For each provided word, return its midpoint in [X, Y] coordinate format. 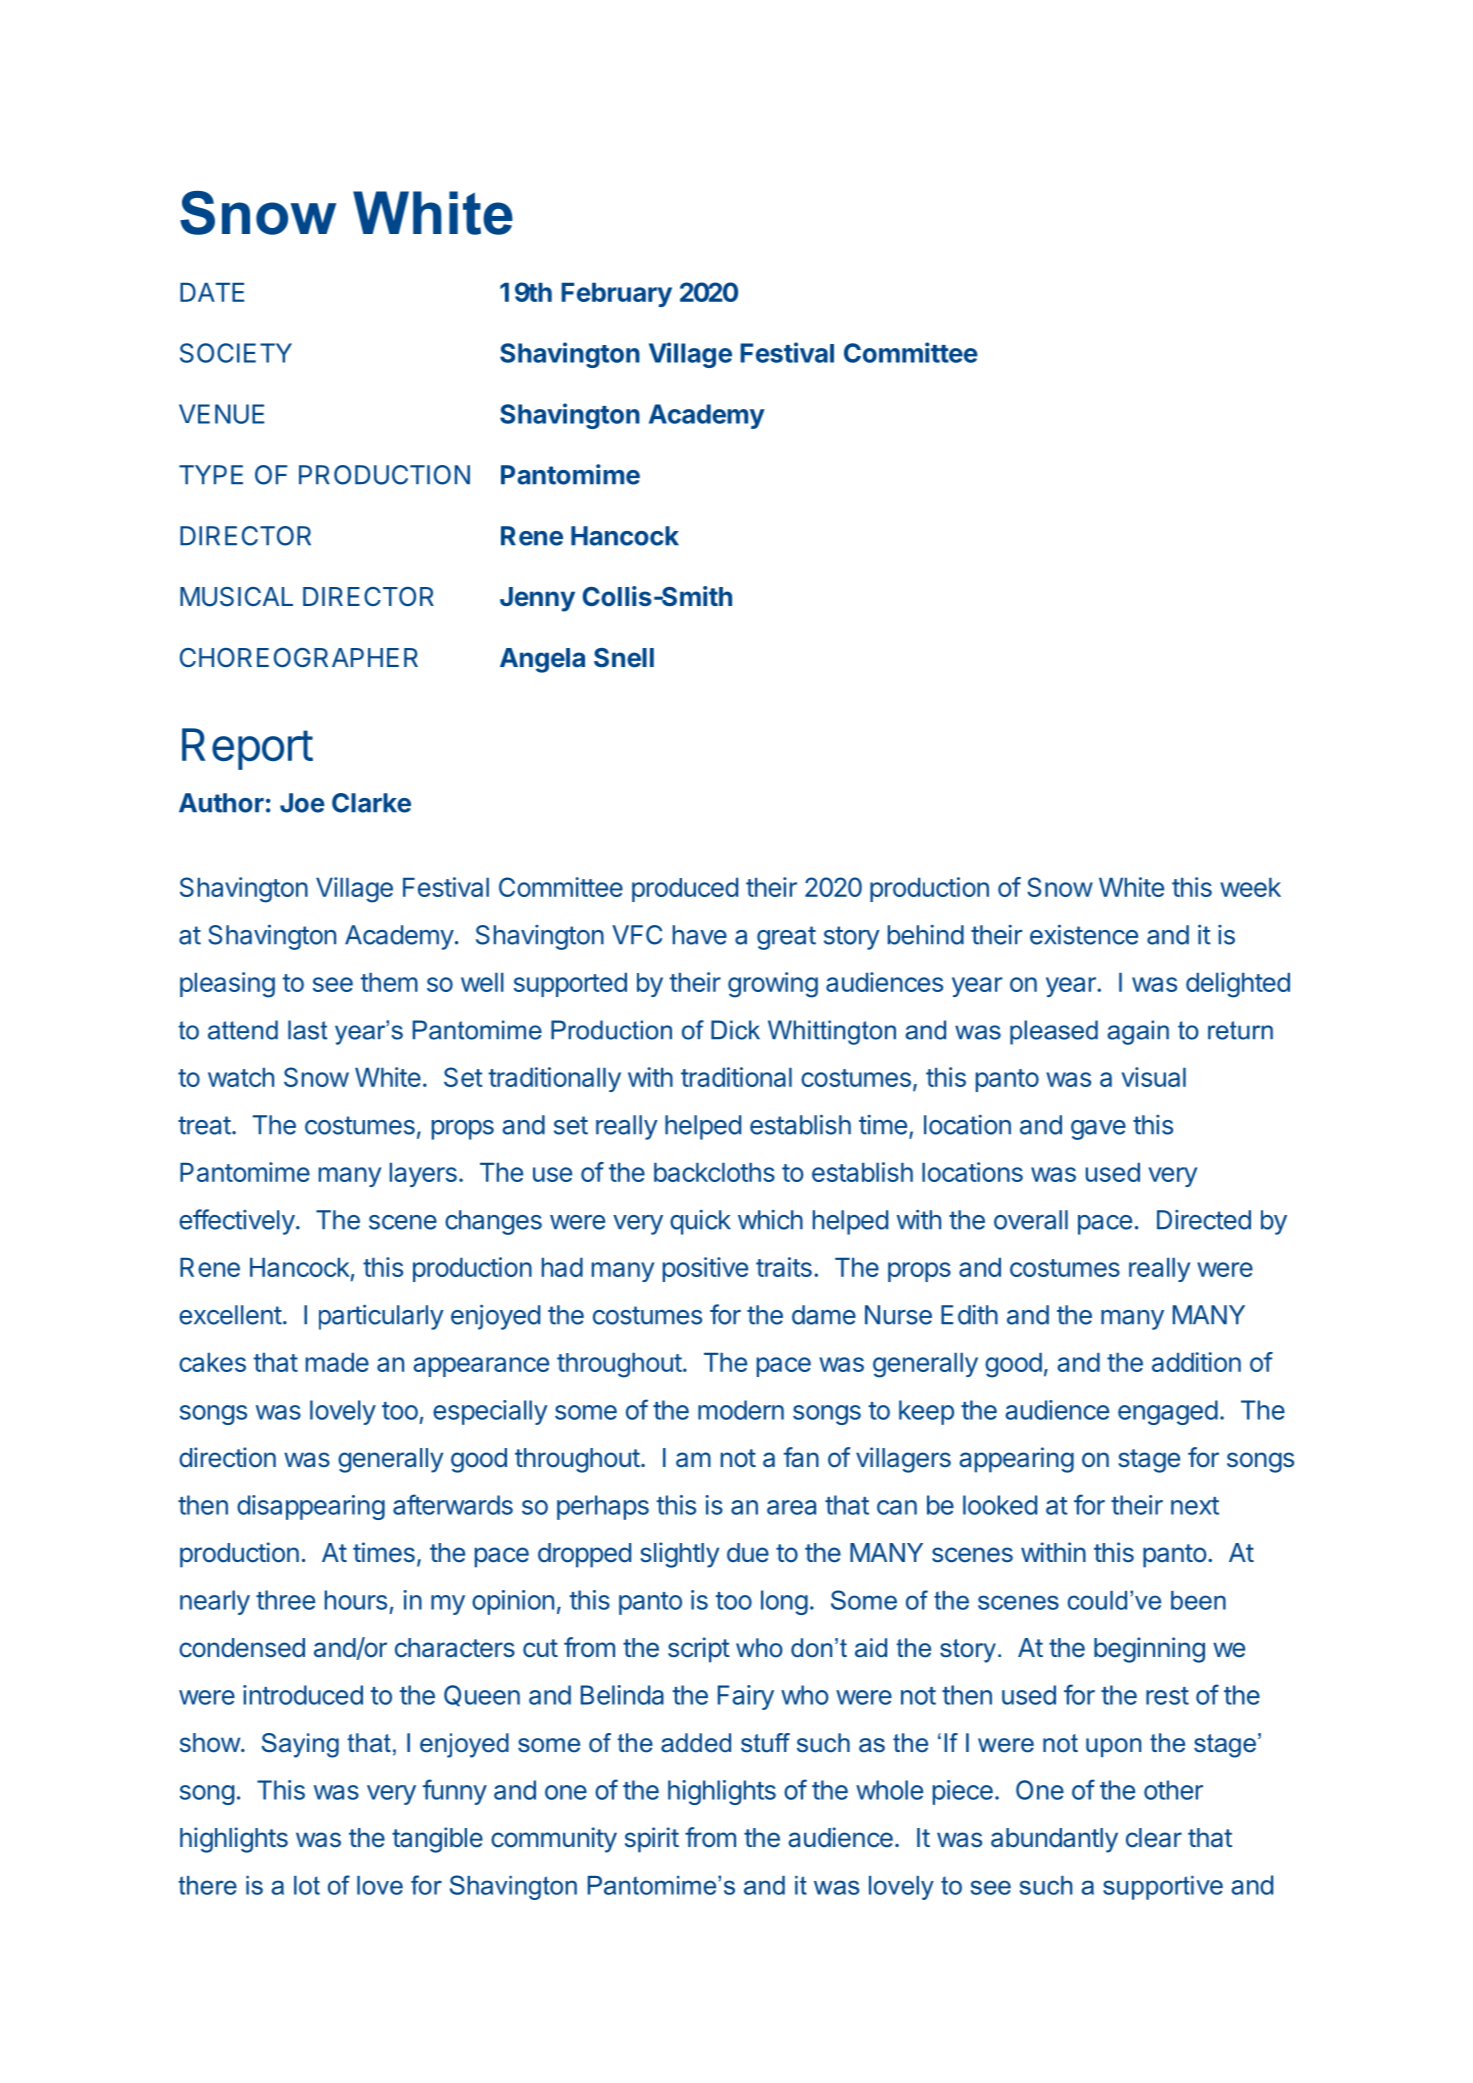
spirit [652, 1840]
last [307, 1030]
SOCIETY [236, 353]
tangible [437, 1840]
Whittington [832, 1032]
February [616, 295]
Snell [624, 657]
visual [1154, 1077]
